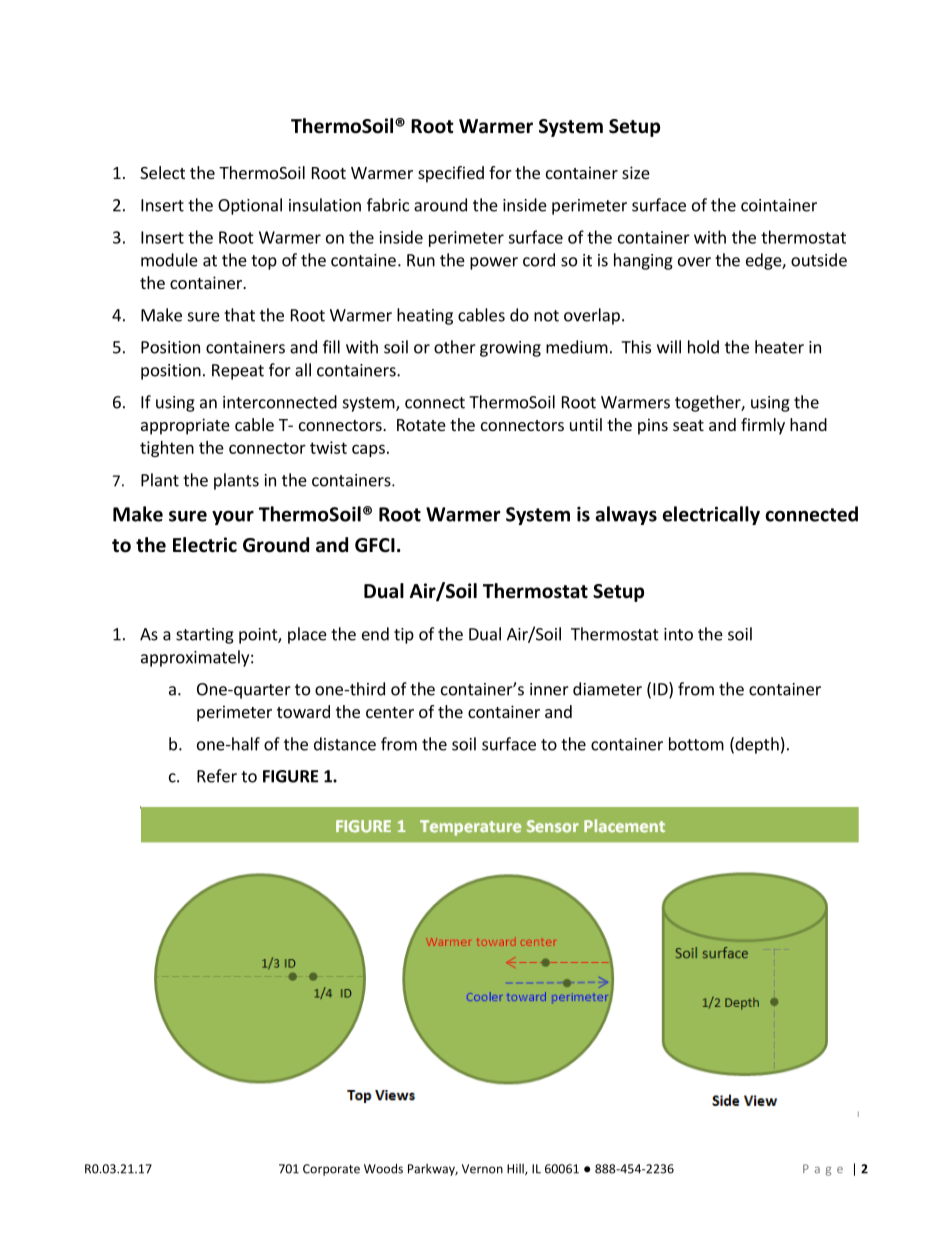 The height and width of the page is (1233, 952). Describe the element at coordinates (331, 1170) in the page. I see `Corporate` at that location.
